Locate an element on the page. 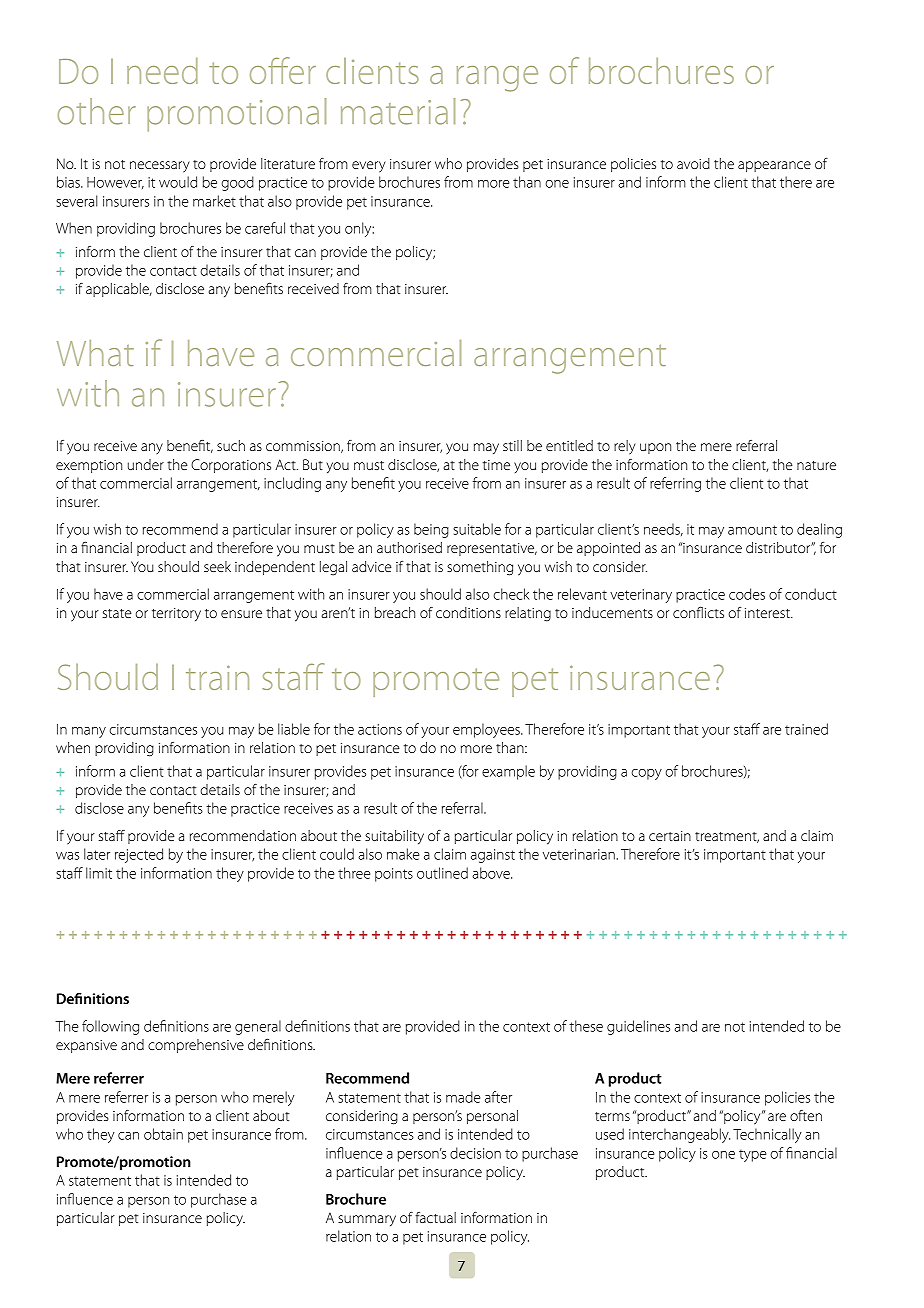 This image has height=1308, width=924. What is located at coordinates (95, 353).
